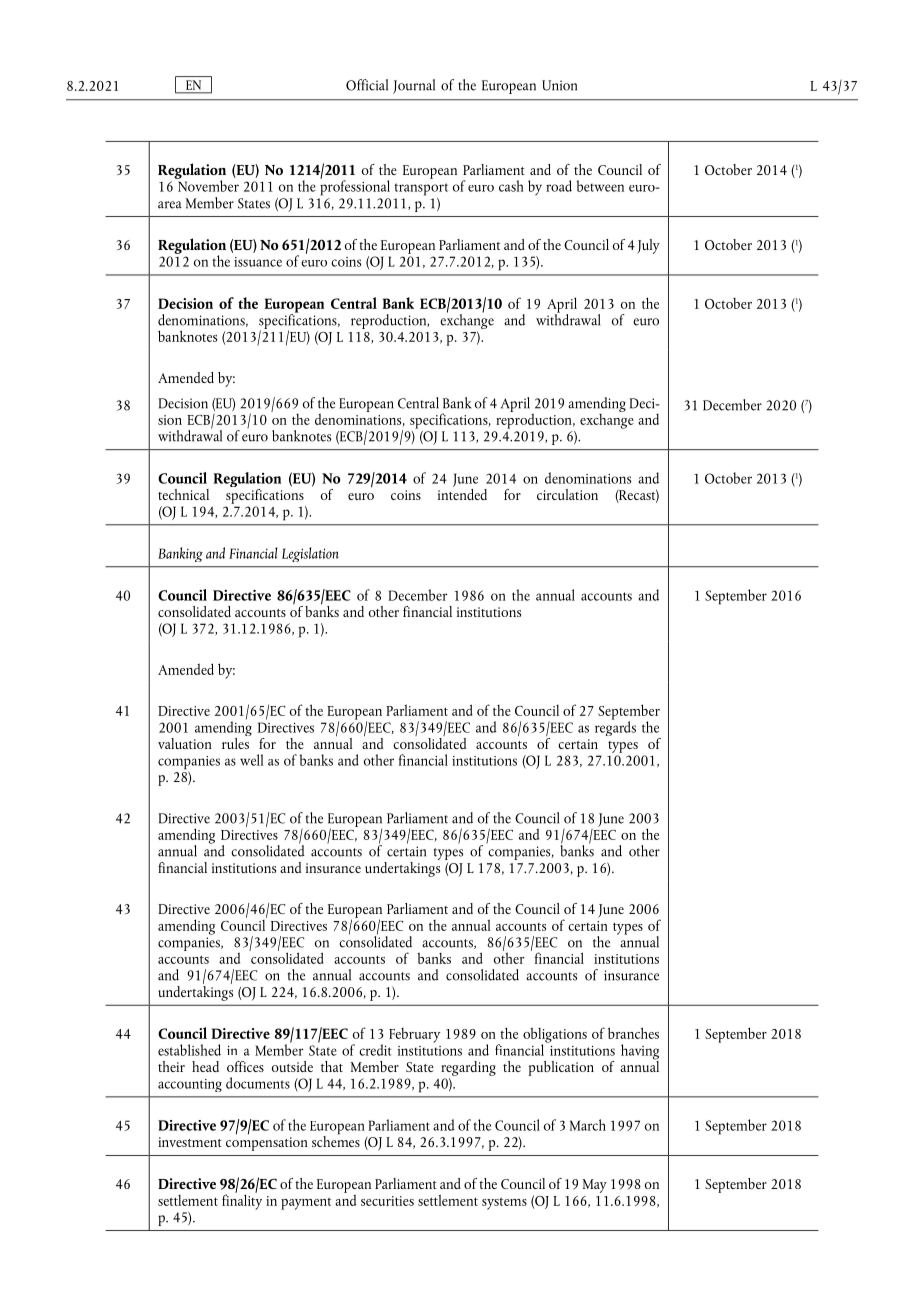 The width and height of the page is (924, 1308). I want to click on branches, so click(633, 1033).
